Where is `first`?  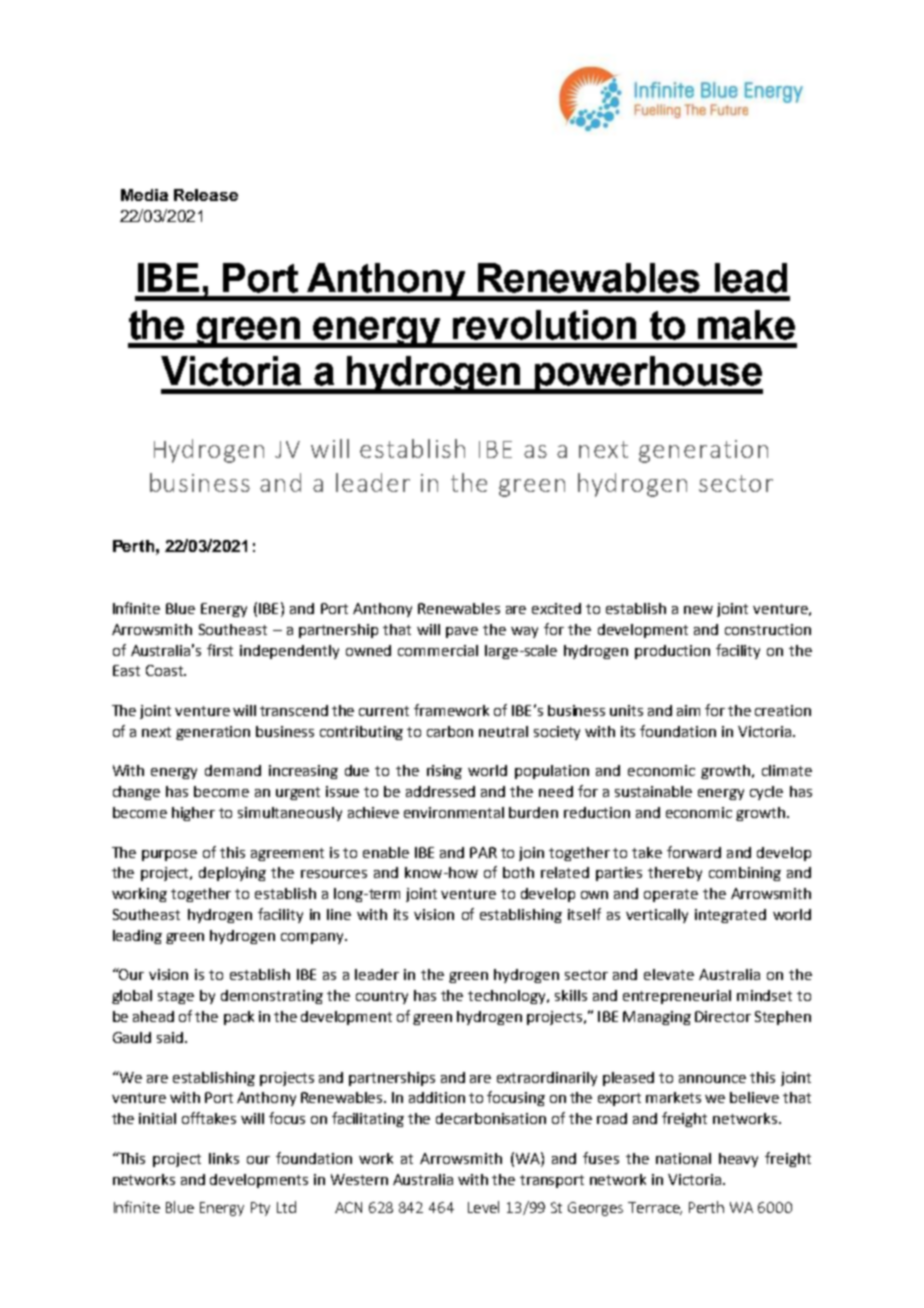 first is located at coordinates (220, 650).
